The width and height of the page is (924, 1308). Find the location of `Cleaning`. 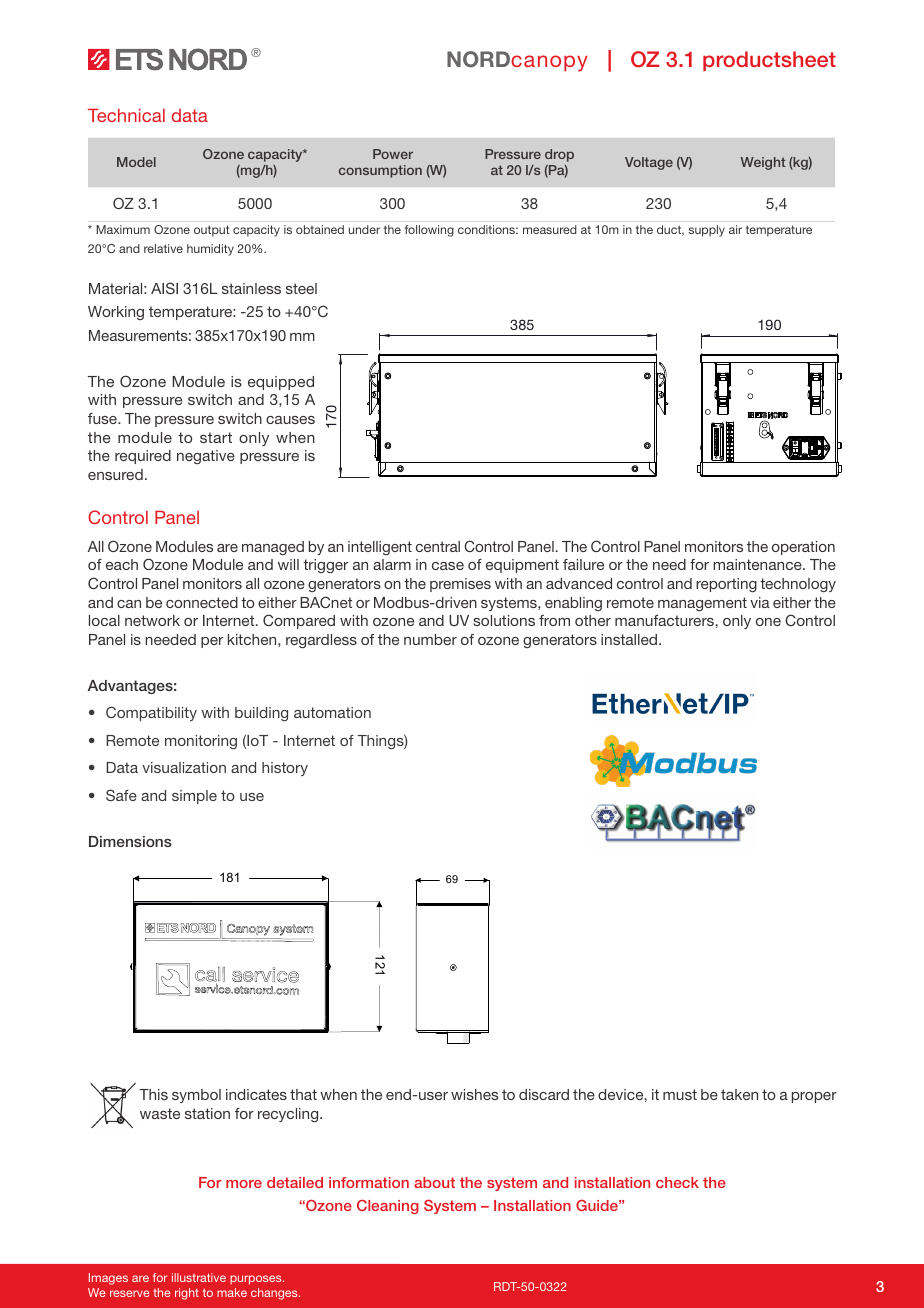

Cleaning is located at coordinates (388, 1207).
